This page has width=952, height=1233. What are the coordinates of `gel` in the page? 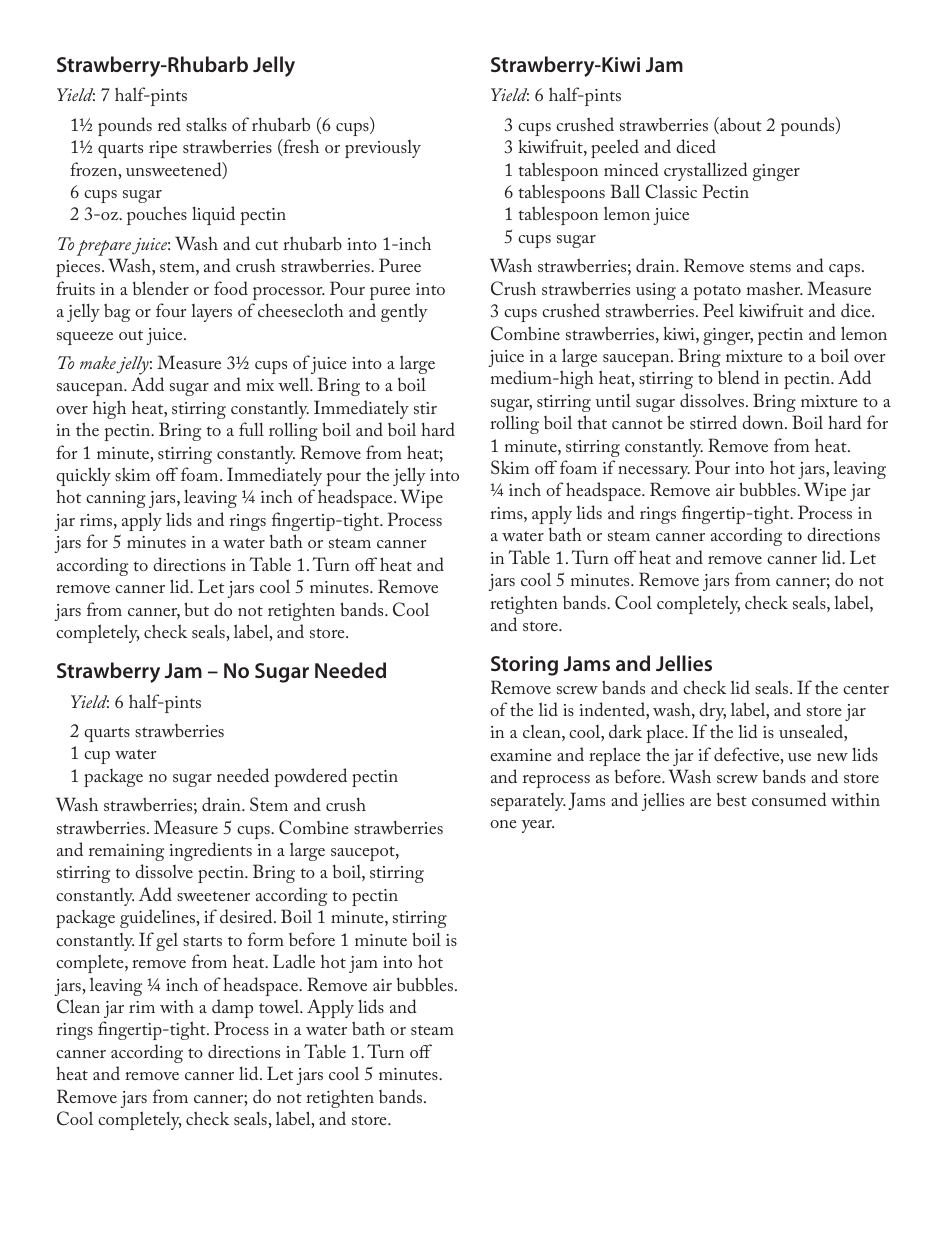 It's located at (167, 942).
